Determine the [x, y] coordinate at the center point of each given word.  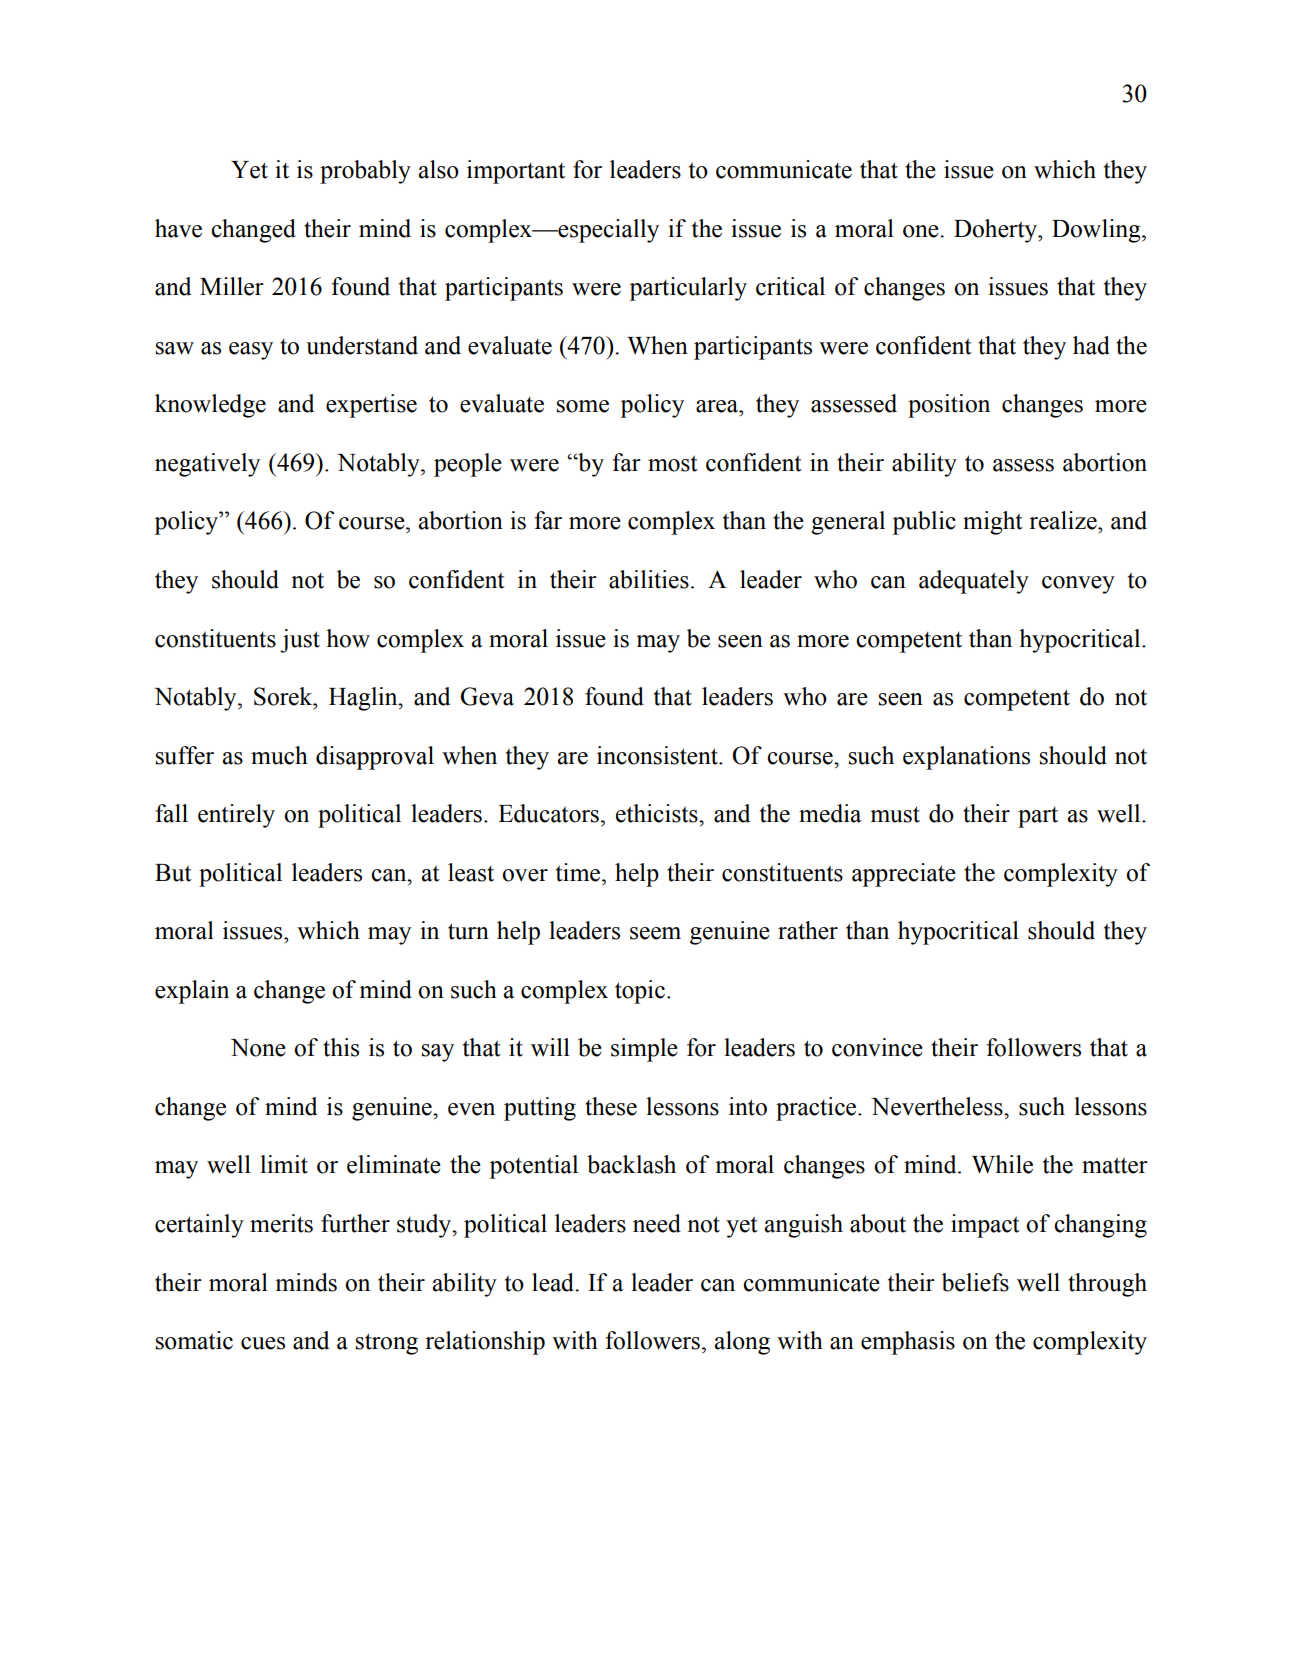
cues [263, 1343]
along [742, 1343]
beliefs [975, 1282]
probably [365, 172]
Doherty [997, 231]
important [516, 172]
